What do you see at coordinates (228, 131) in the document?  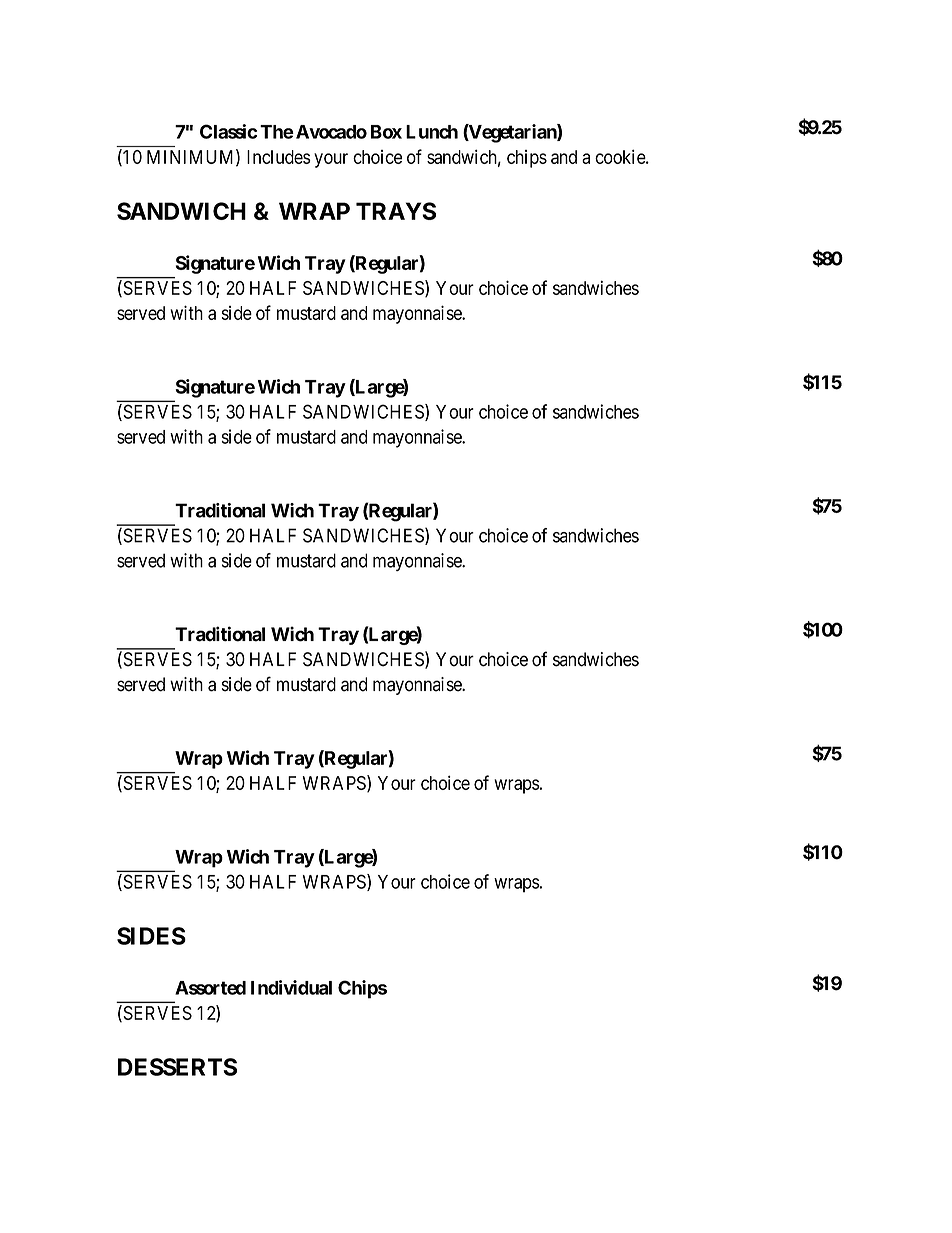 I see `Classic` at bounding box center [228, 131].
